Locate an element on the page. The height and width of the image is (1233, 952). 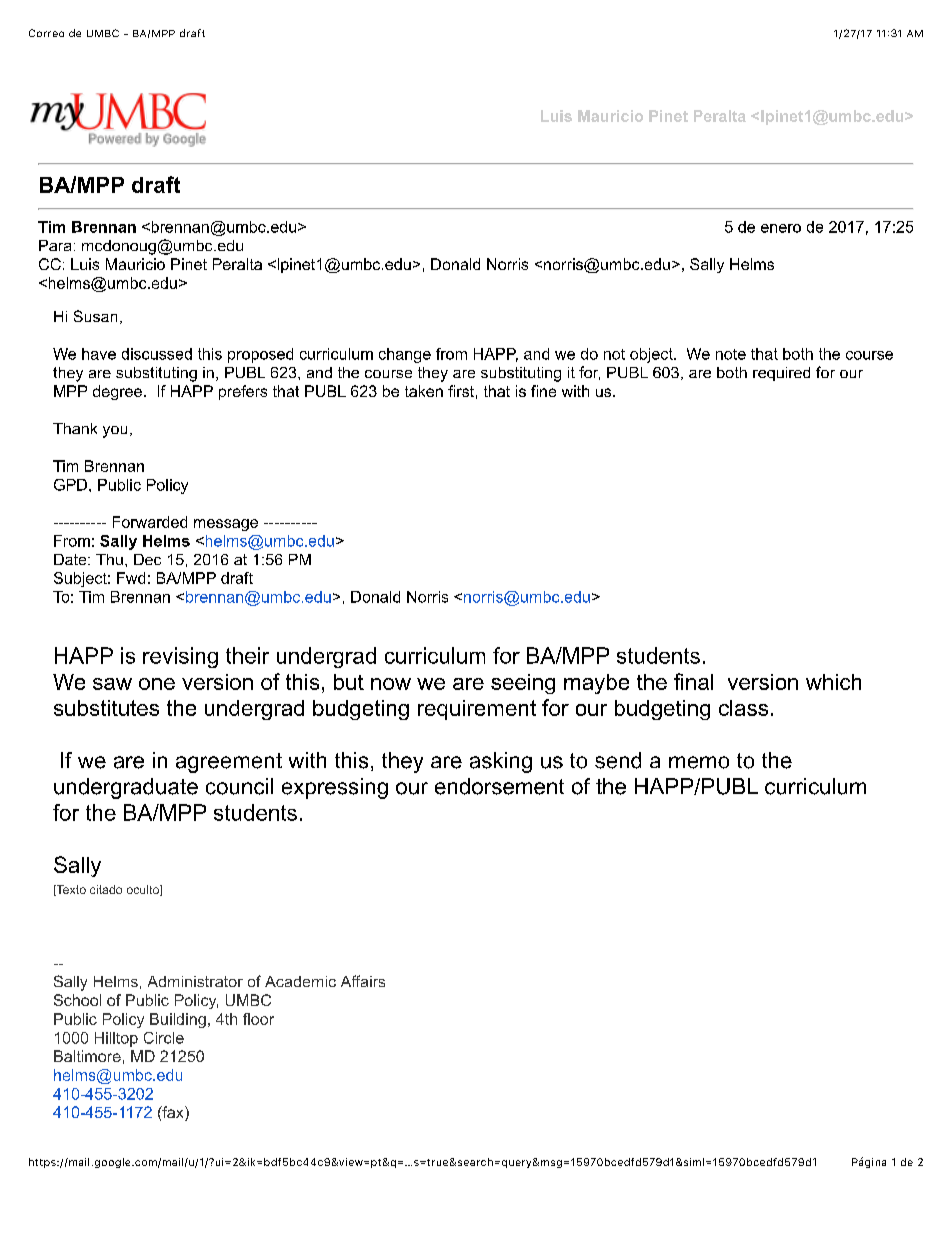
required is located at coordinates (781, 374).
